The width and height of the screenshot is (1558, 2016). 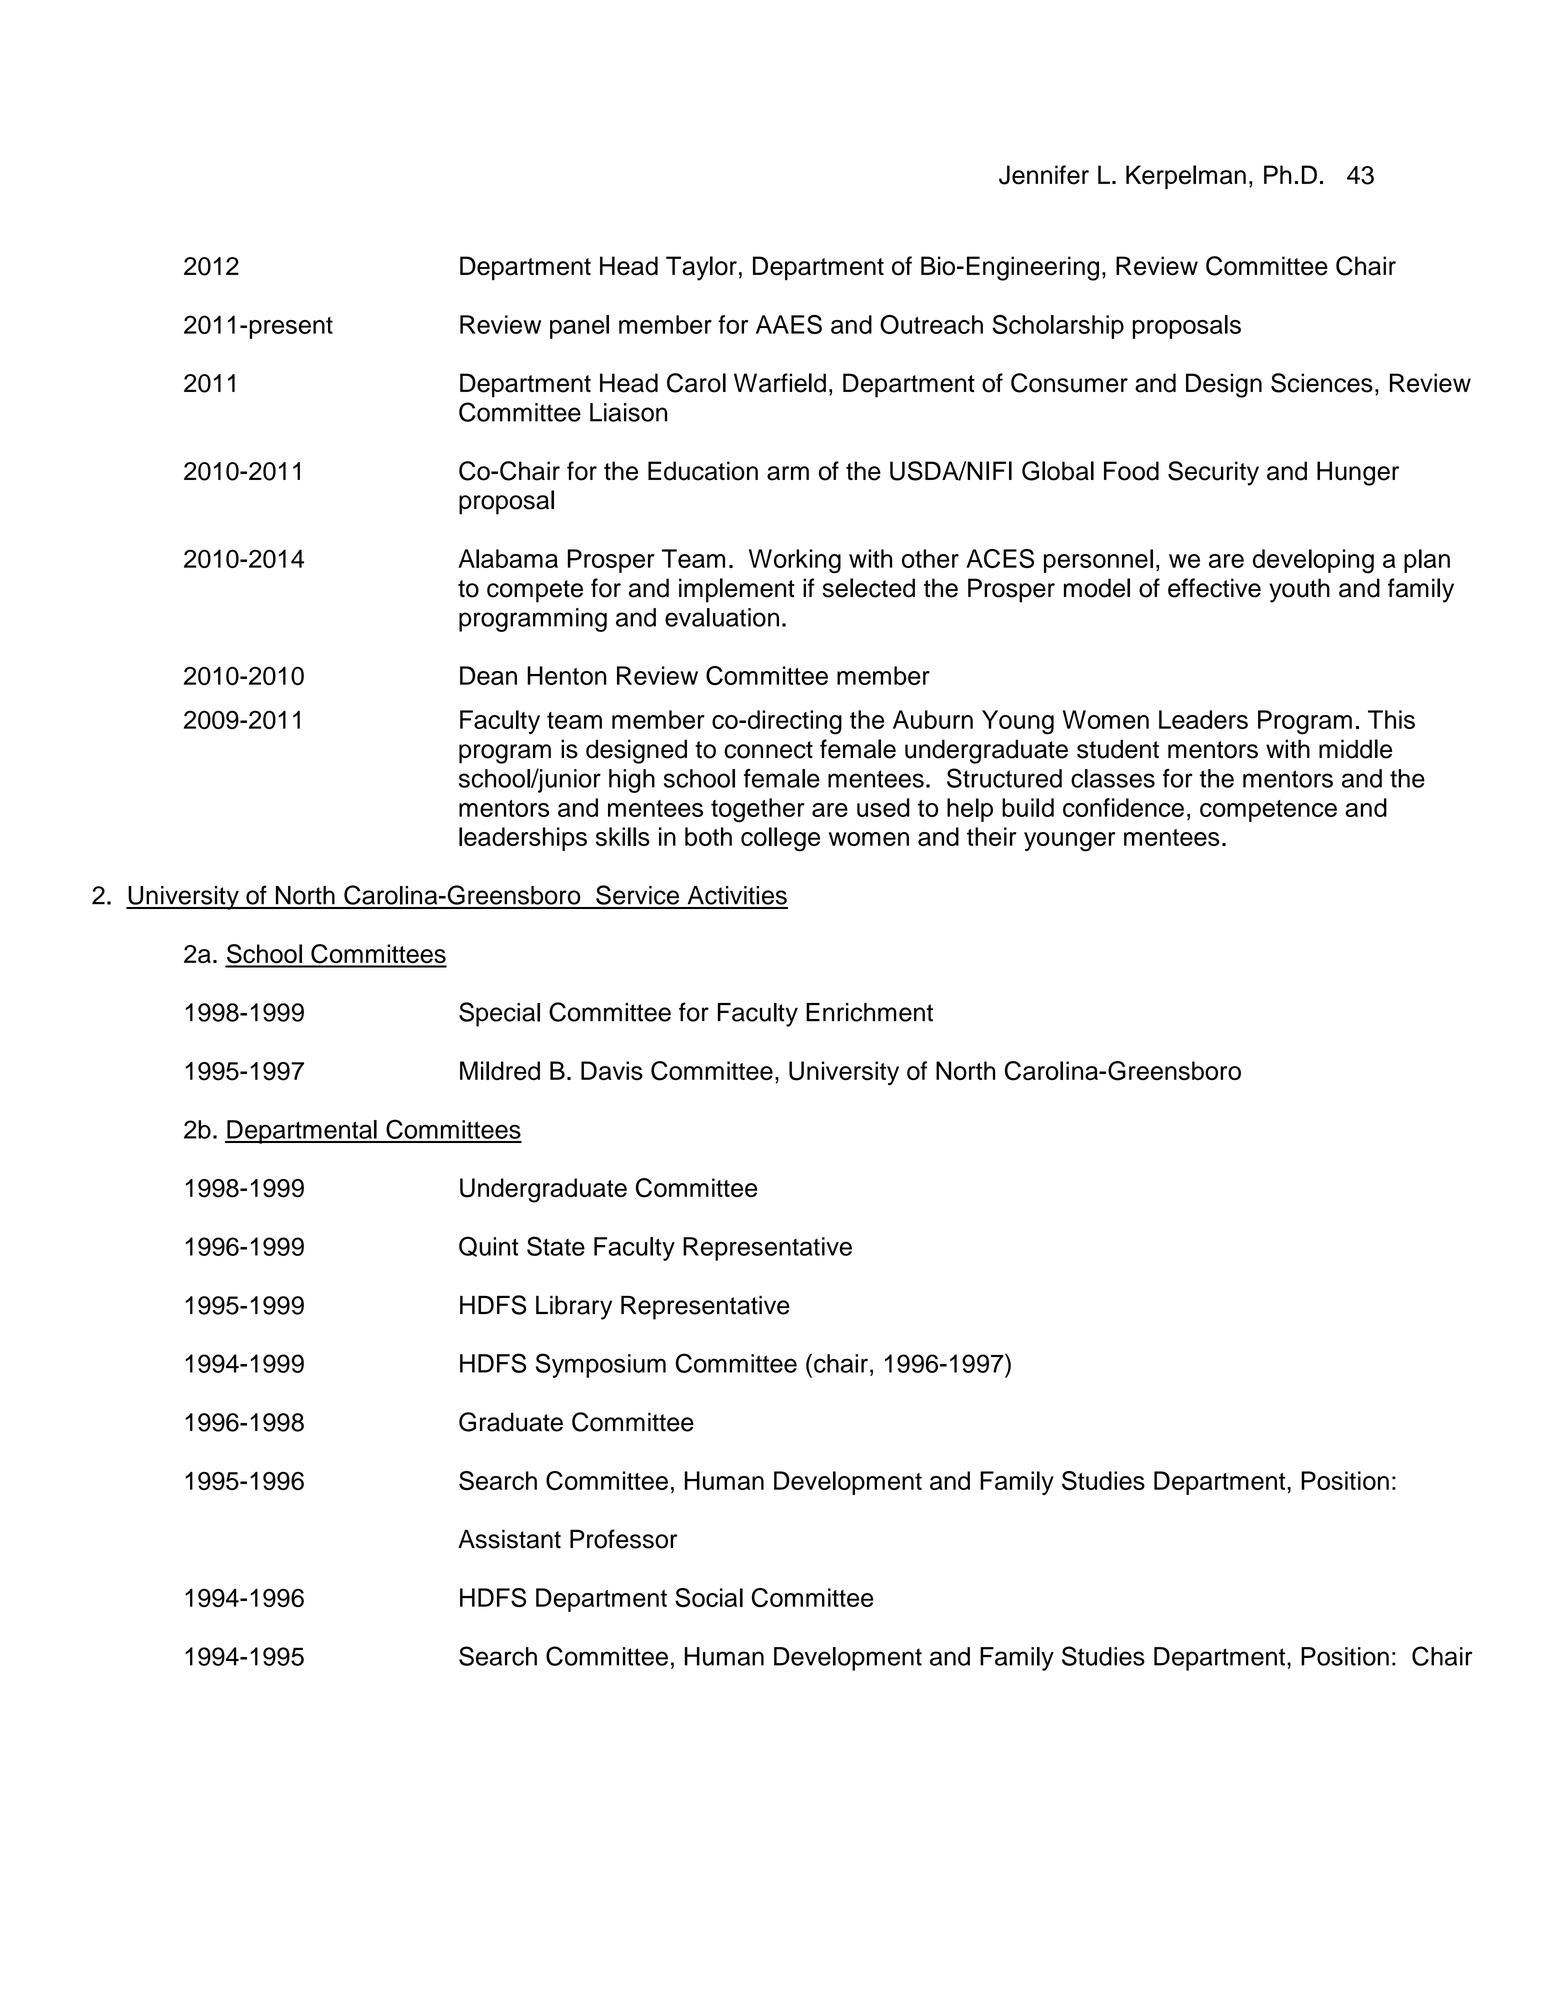 What do you see at coordinates (701, 268) in the screenshot?
I see `Taylor` at bounding box center [701, 268].
